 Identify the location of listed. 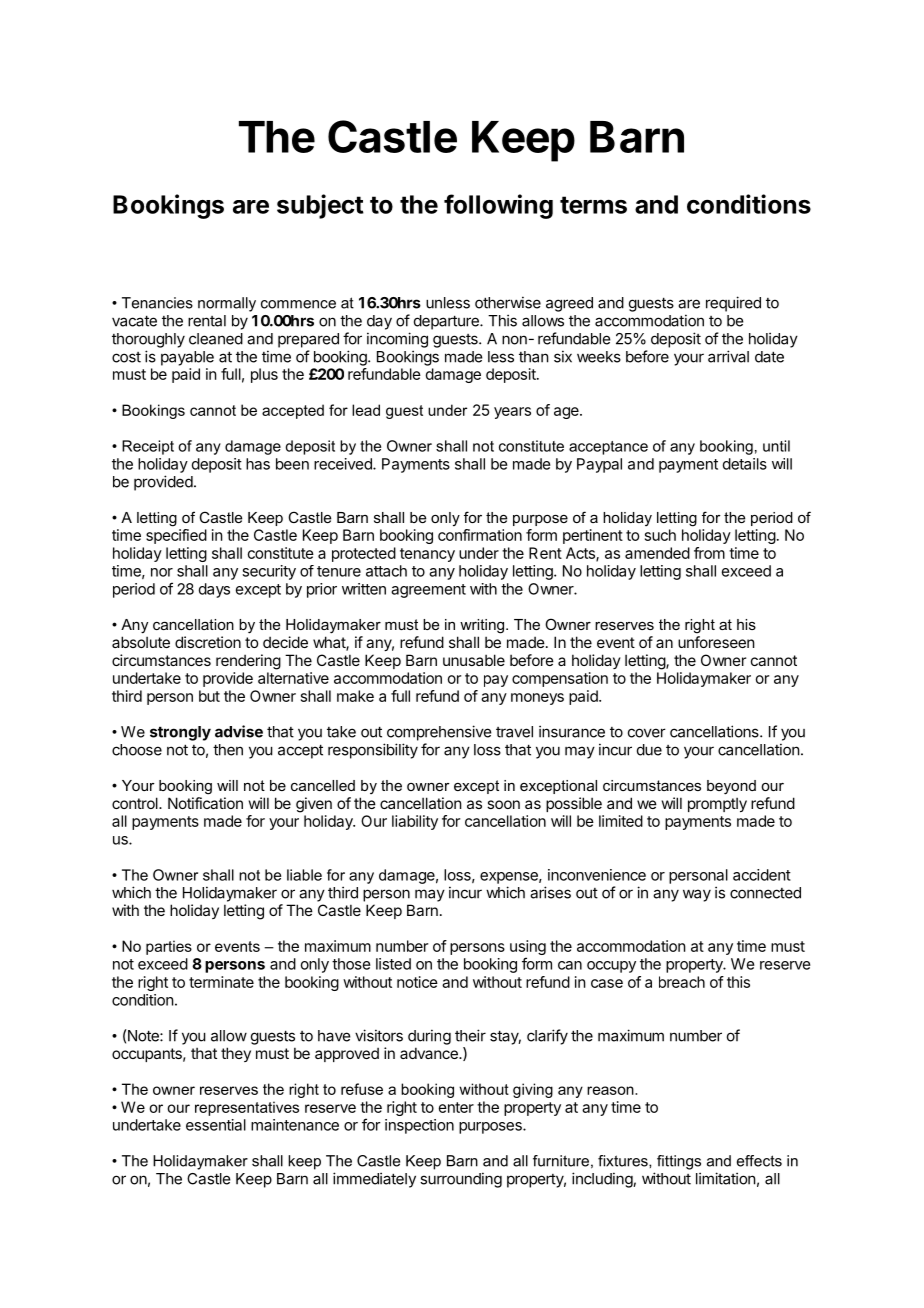
(393, 964).
